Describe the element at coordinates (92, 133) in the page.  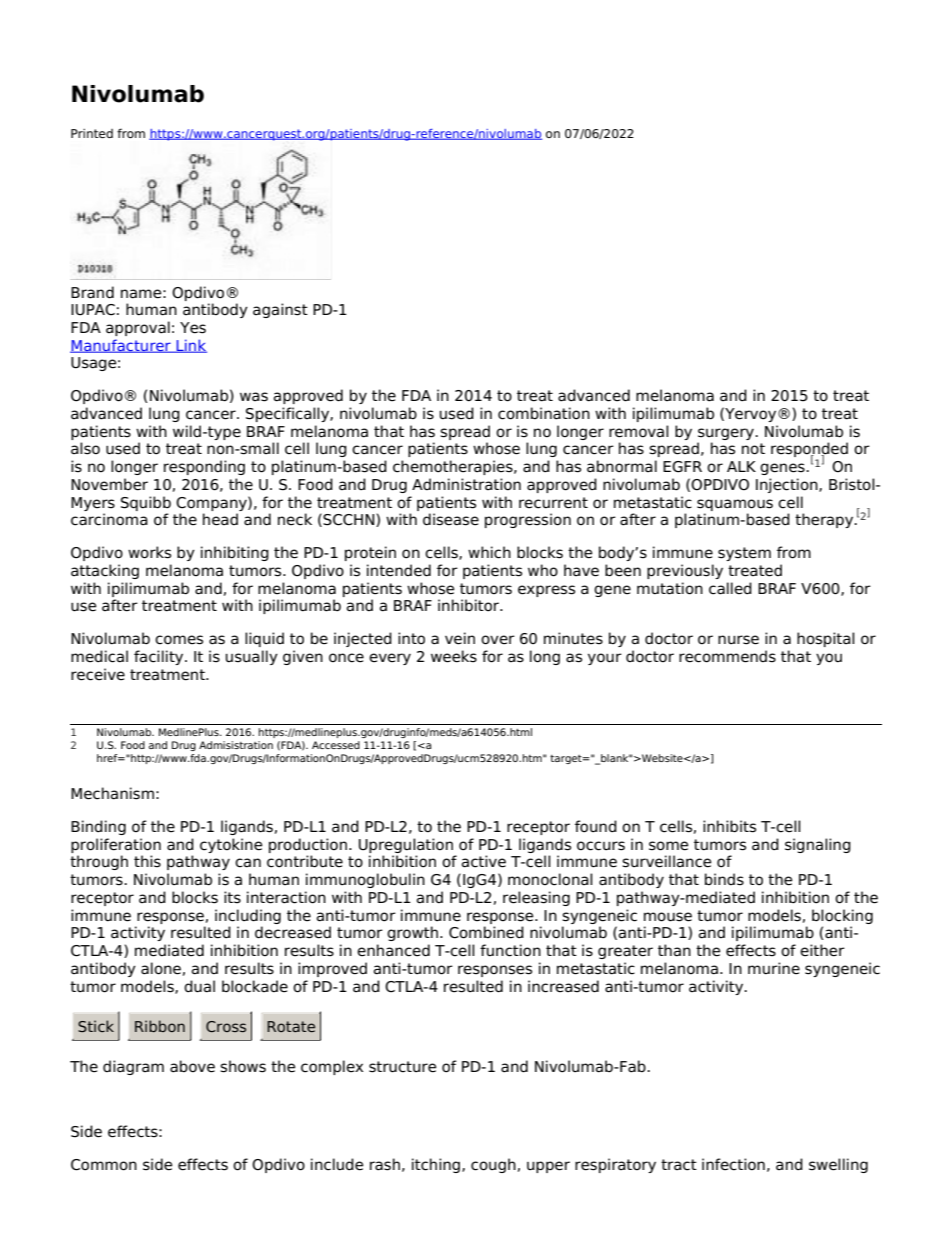
I see `Printed` at that location.
